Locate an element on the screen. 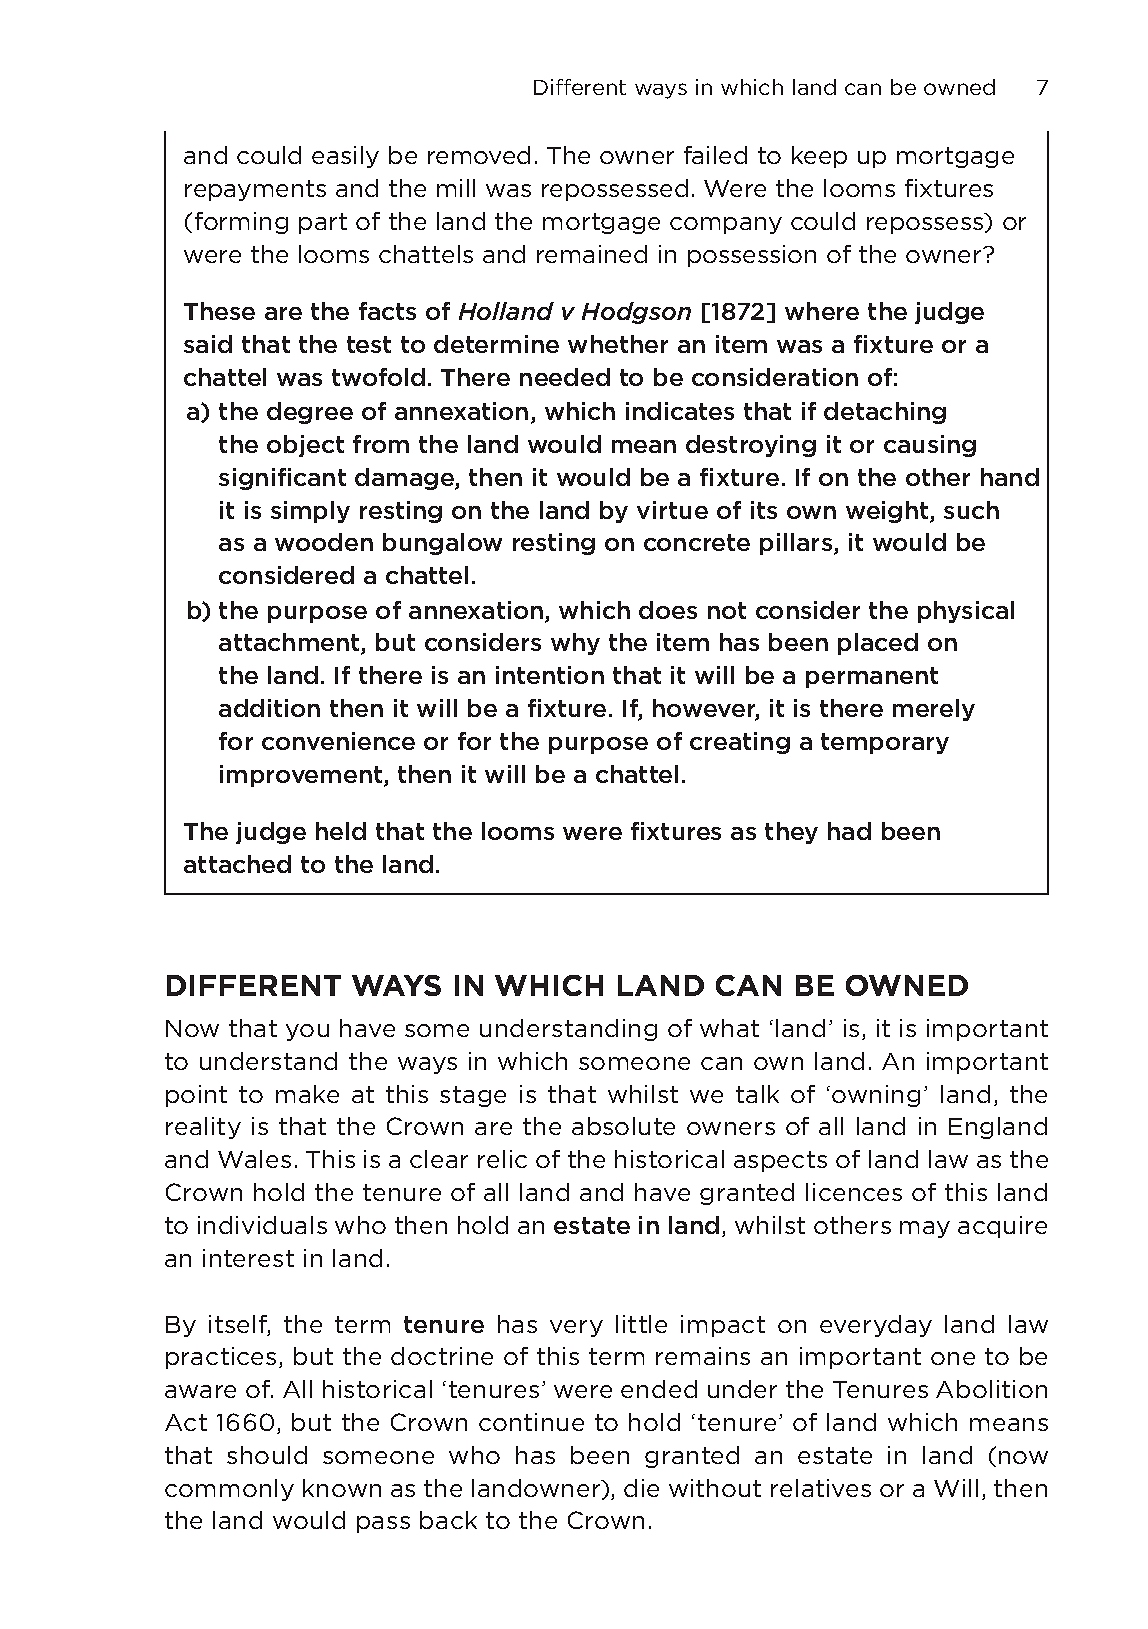 The width and height of the screenshot is (1148, 1629). die is located at coordinates (641, 1488).
